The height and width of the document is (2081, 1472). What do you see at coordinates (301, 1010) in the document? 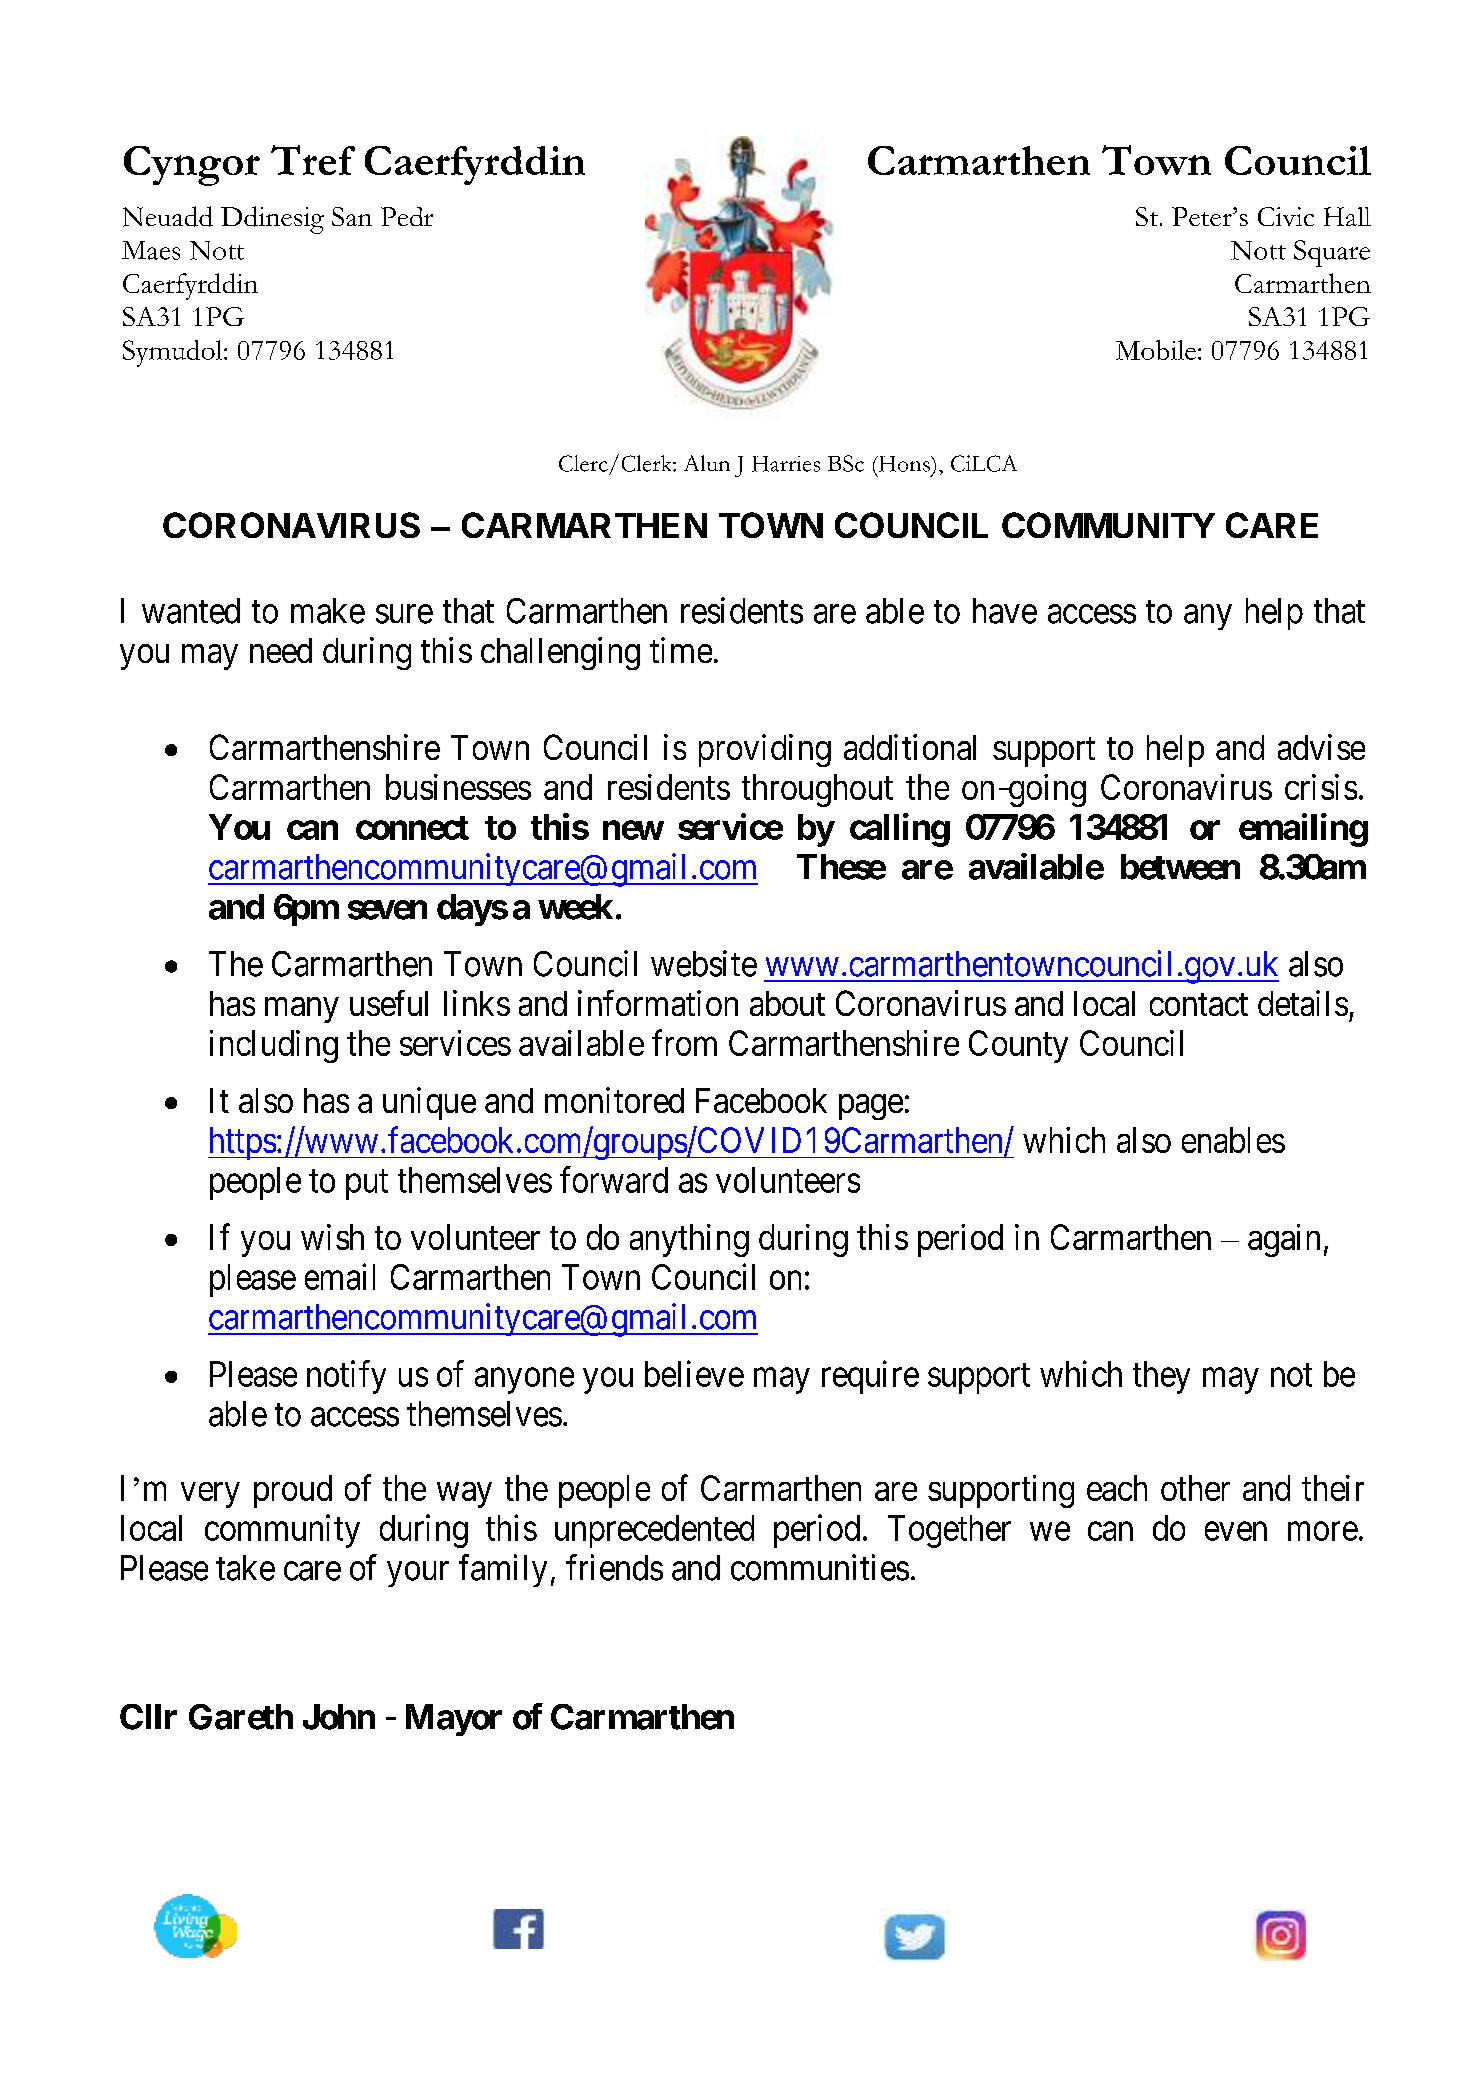
I see `many` at bounding box center [301, 1010].
